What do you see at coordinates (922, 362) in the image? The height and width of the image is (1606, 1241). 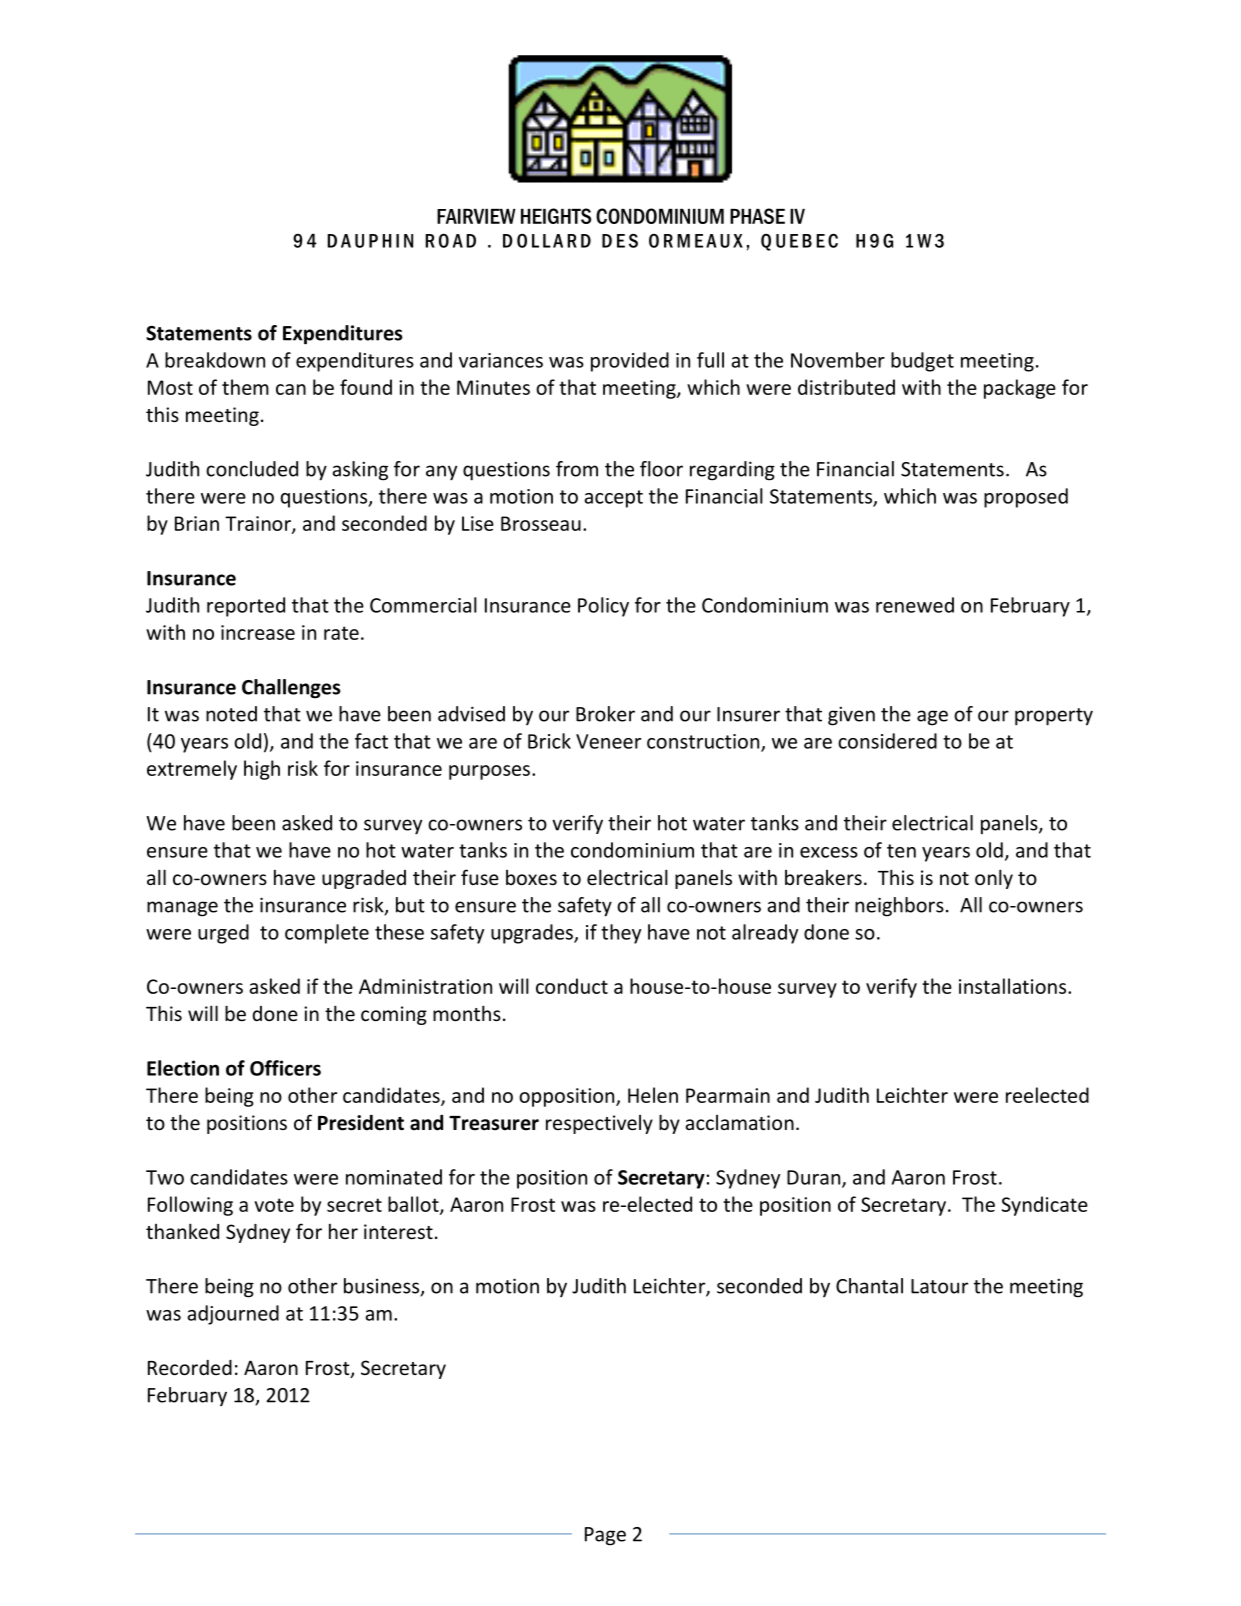 I see `budget` at bounding box center [922, 362].
